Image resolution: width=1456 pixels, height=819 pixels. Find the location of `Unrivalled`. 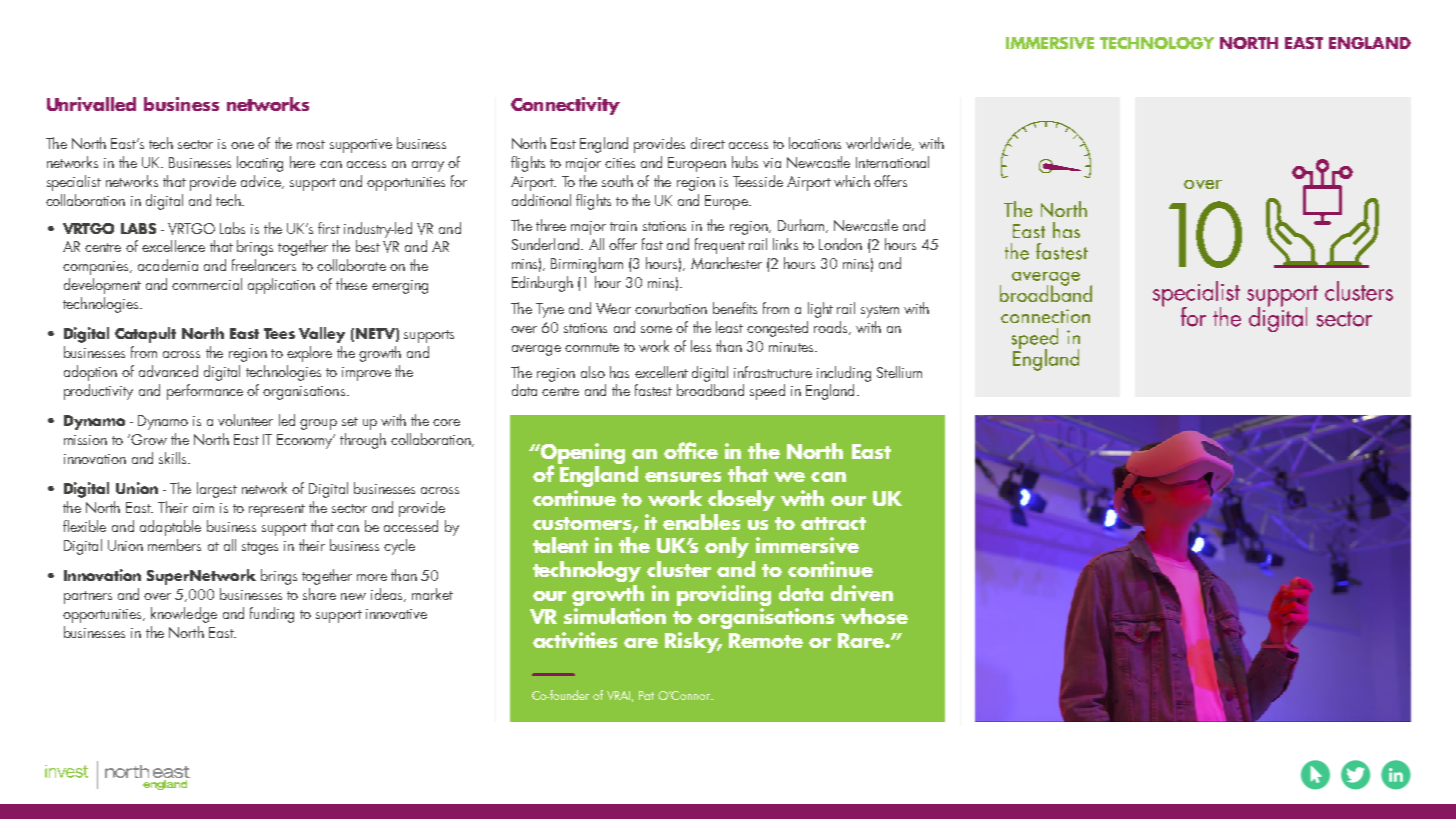

Unrivalled is located at coordinates (91, 104).
